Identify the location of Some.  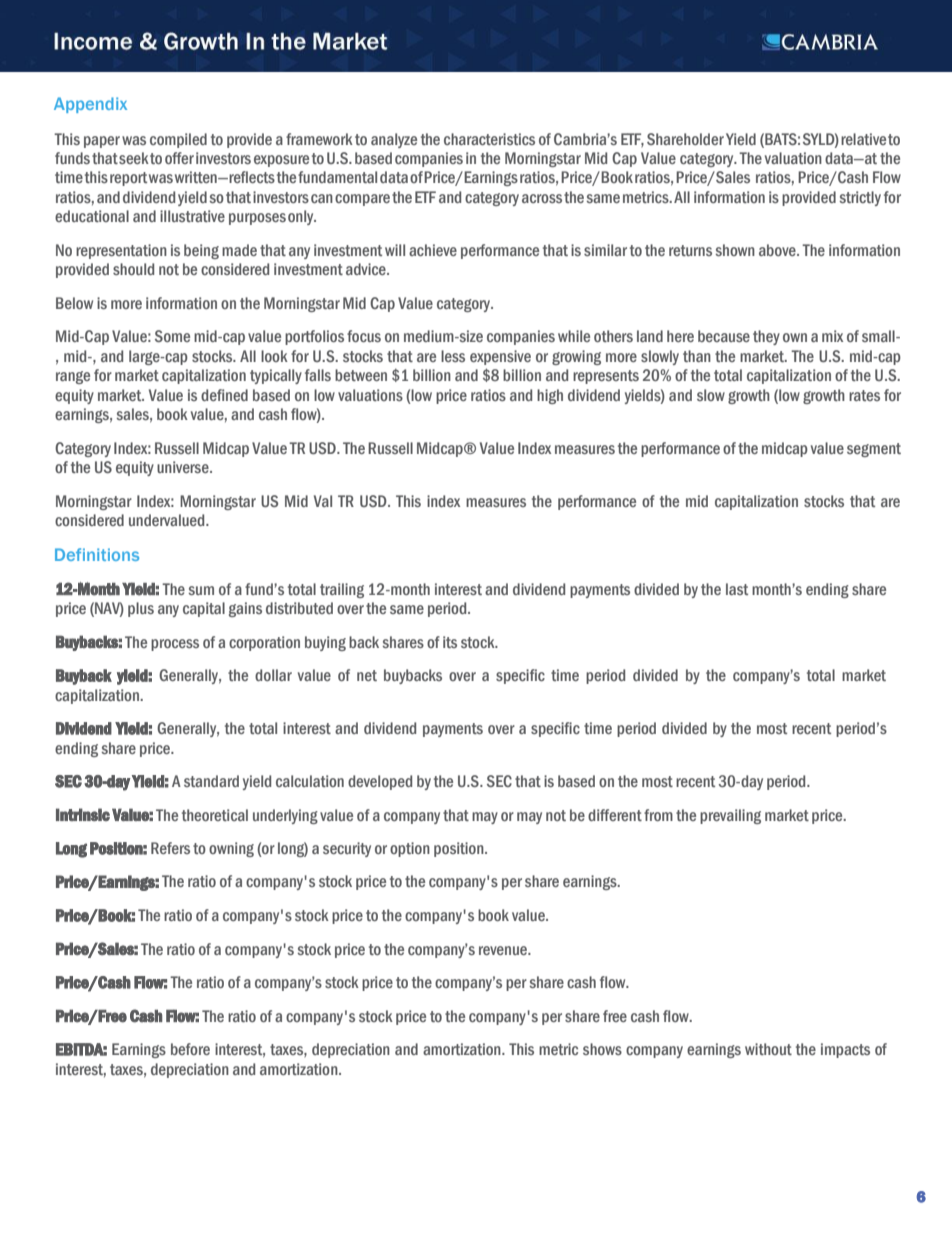
(172, 336).
